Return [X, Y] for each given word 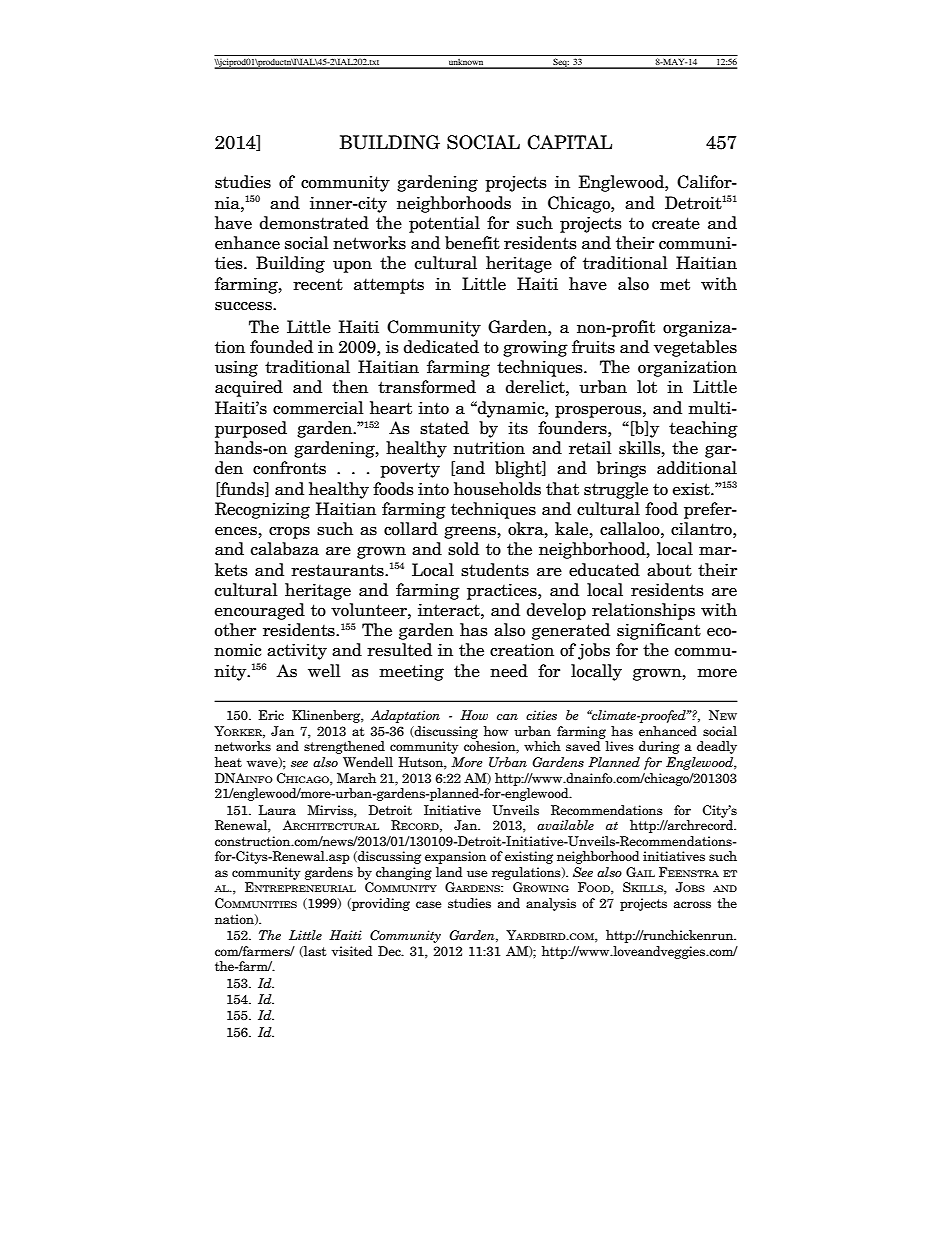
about [669, 570]
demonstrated [314, 223]
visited [352, 951]
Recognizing [262, 510]
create [676, 223]
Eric [271, 715]
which [542, 746]
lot [647, 387]
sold [463, 549]
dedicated [441, 347]
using [236, 368]
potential [444, 224]
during [659, 747]
